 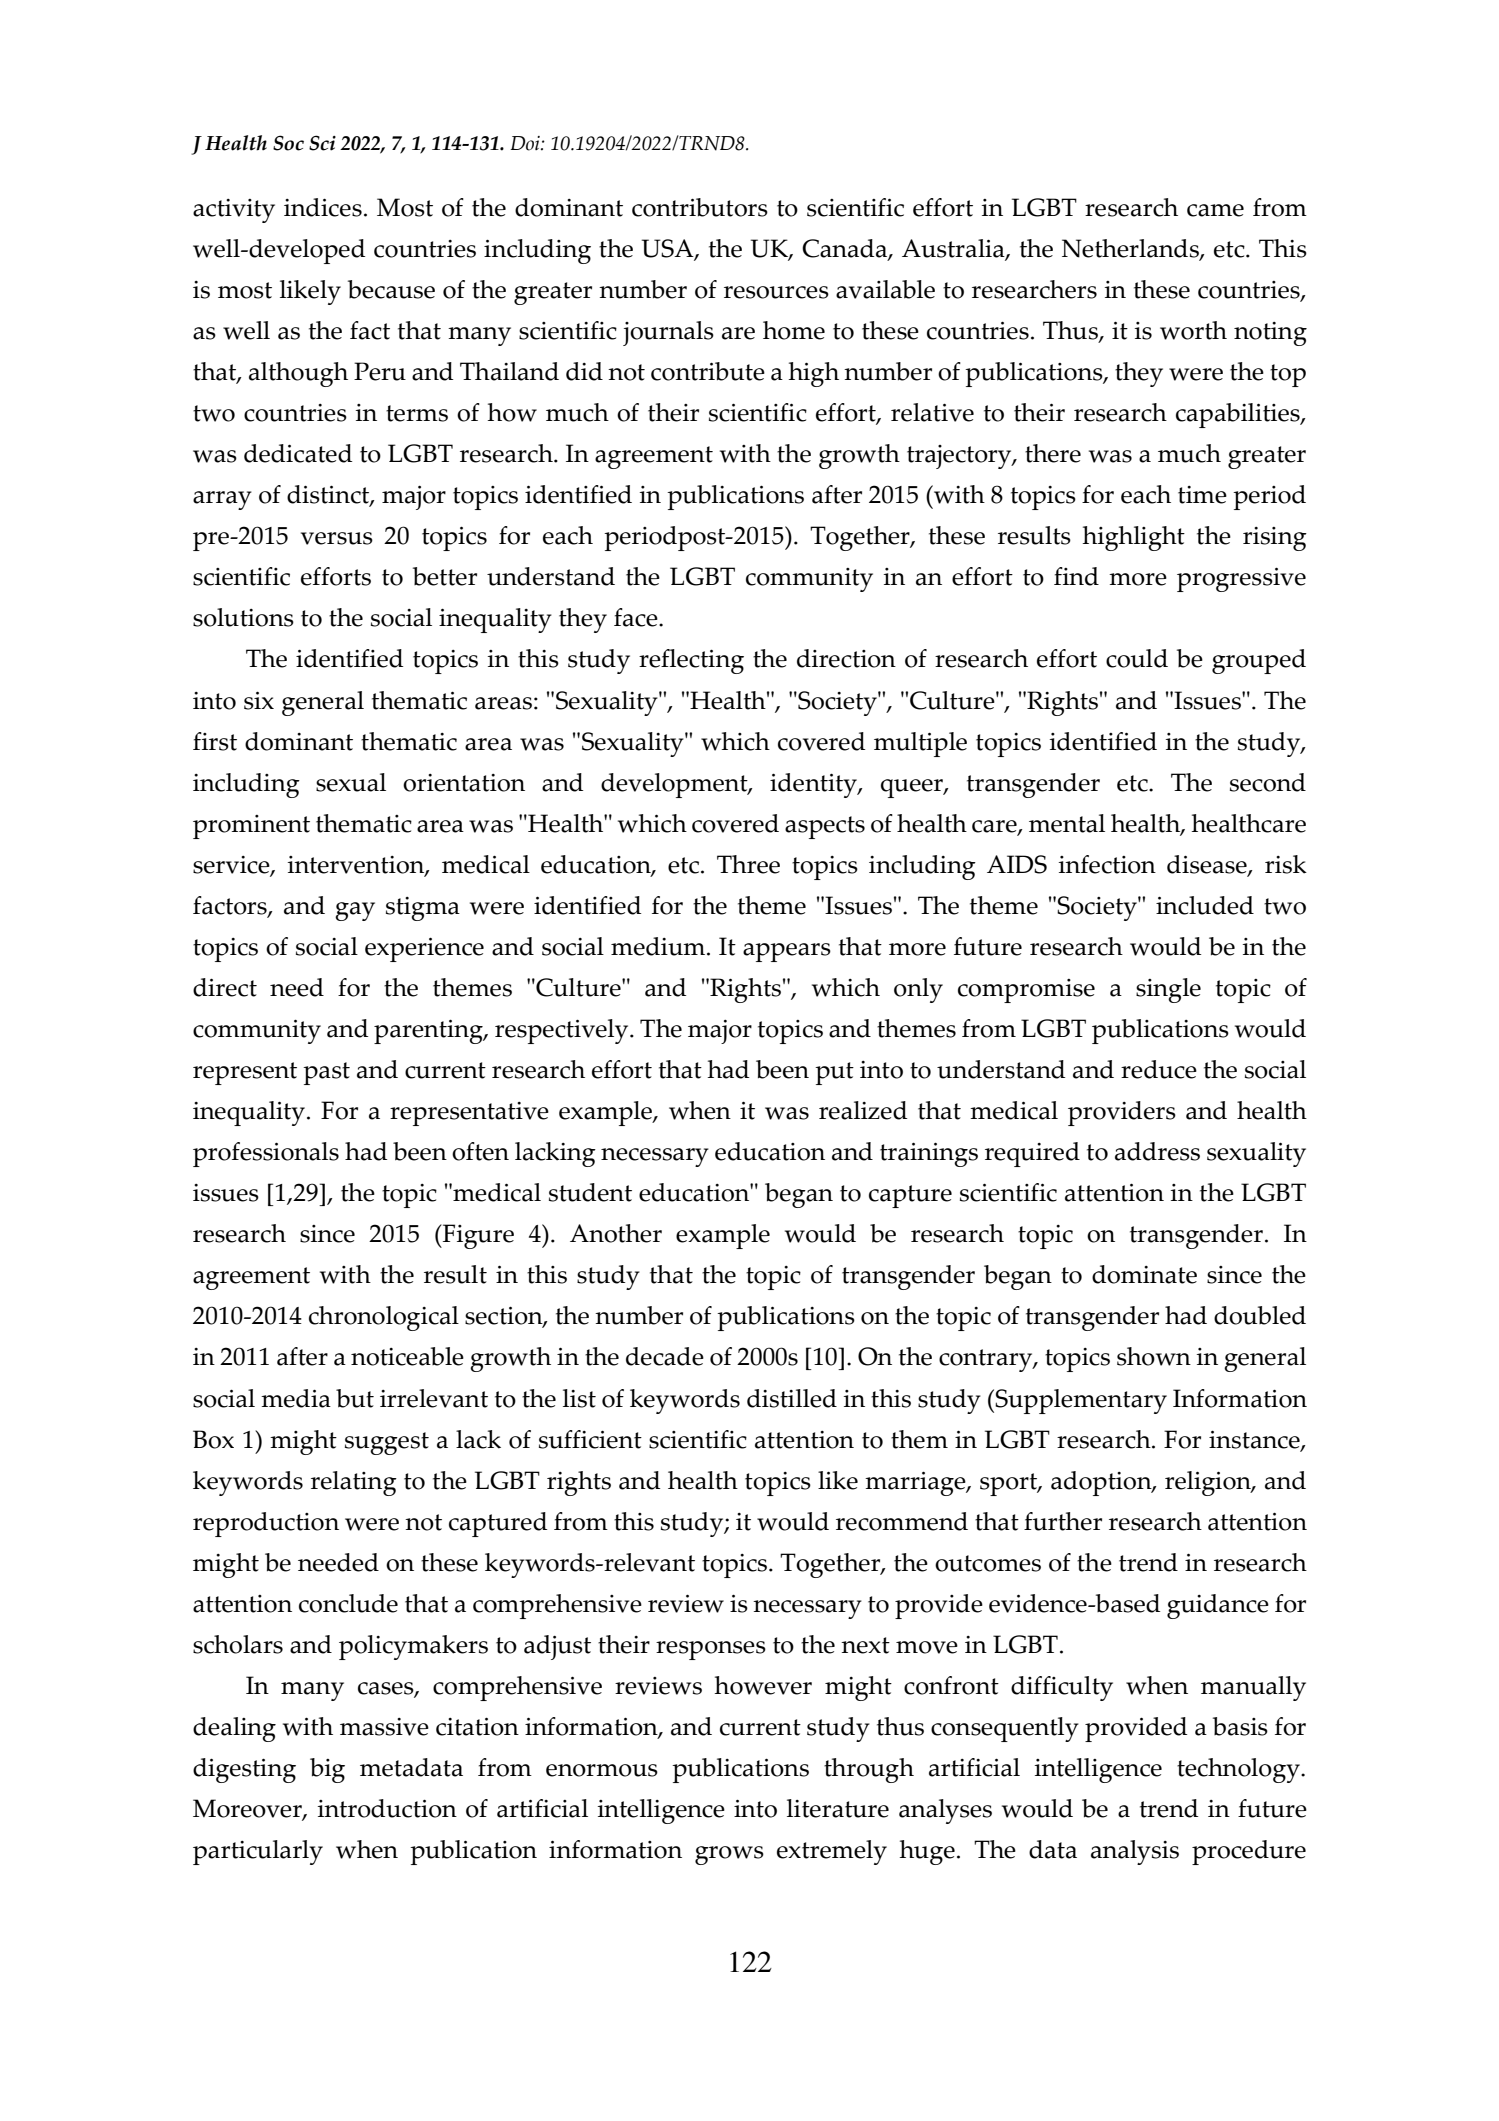 What do you see at coordinates (327, 1770) in the page?
I see `big` at bounding box center [327, 1770].
